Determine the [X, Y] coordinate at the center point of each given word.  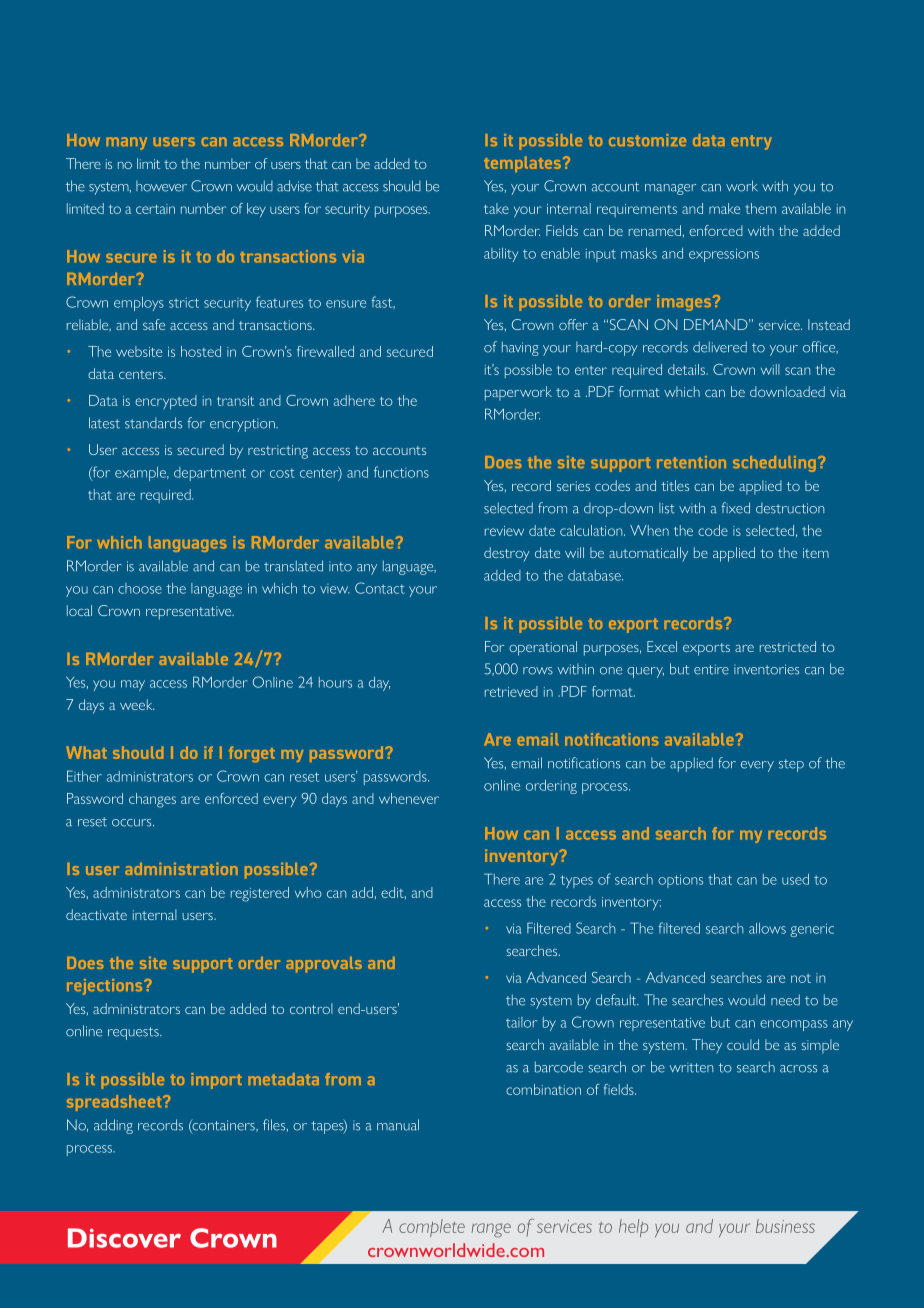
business [785, 1226]
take [496, 208]
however [161, 186]
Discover [124, 1238]
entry [751, 142]
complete [432, 1228]
